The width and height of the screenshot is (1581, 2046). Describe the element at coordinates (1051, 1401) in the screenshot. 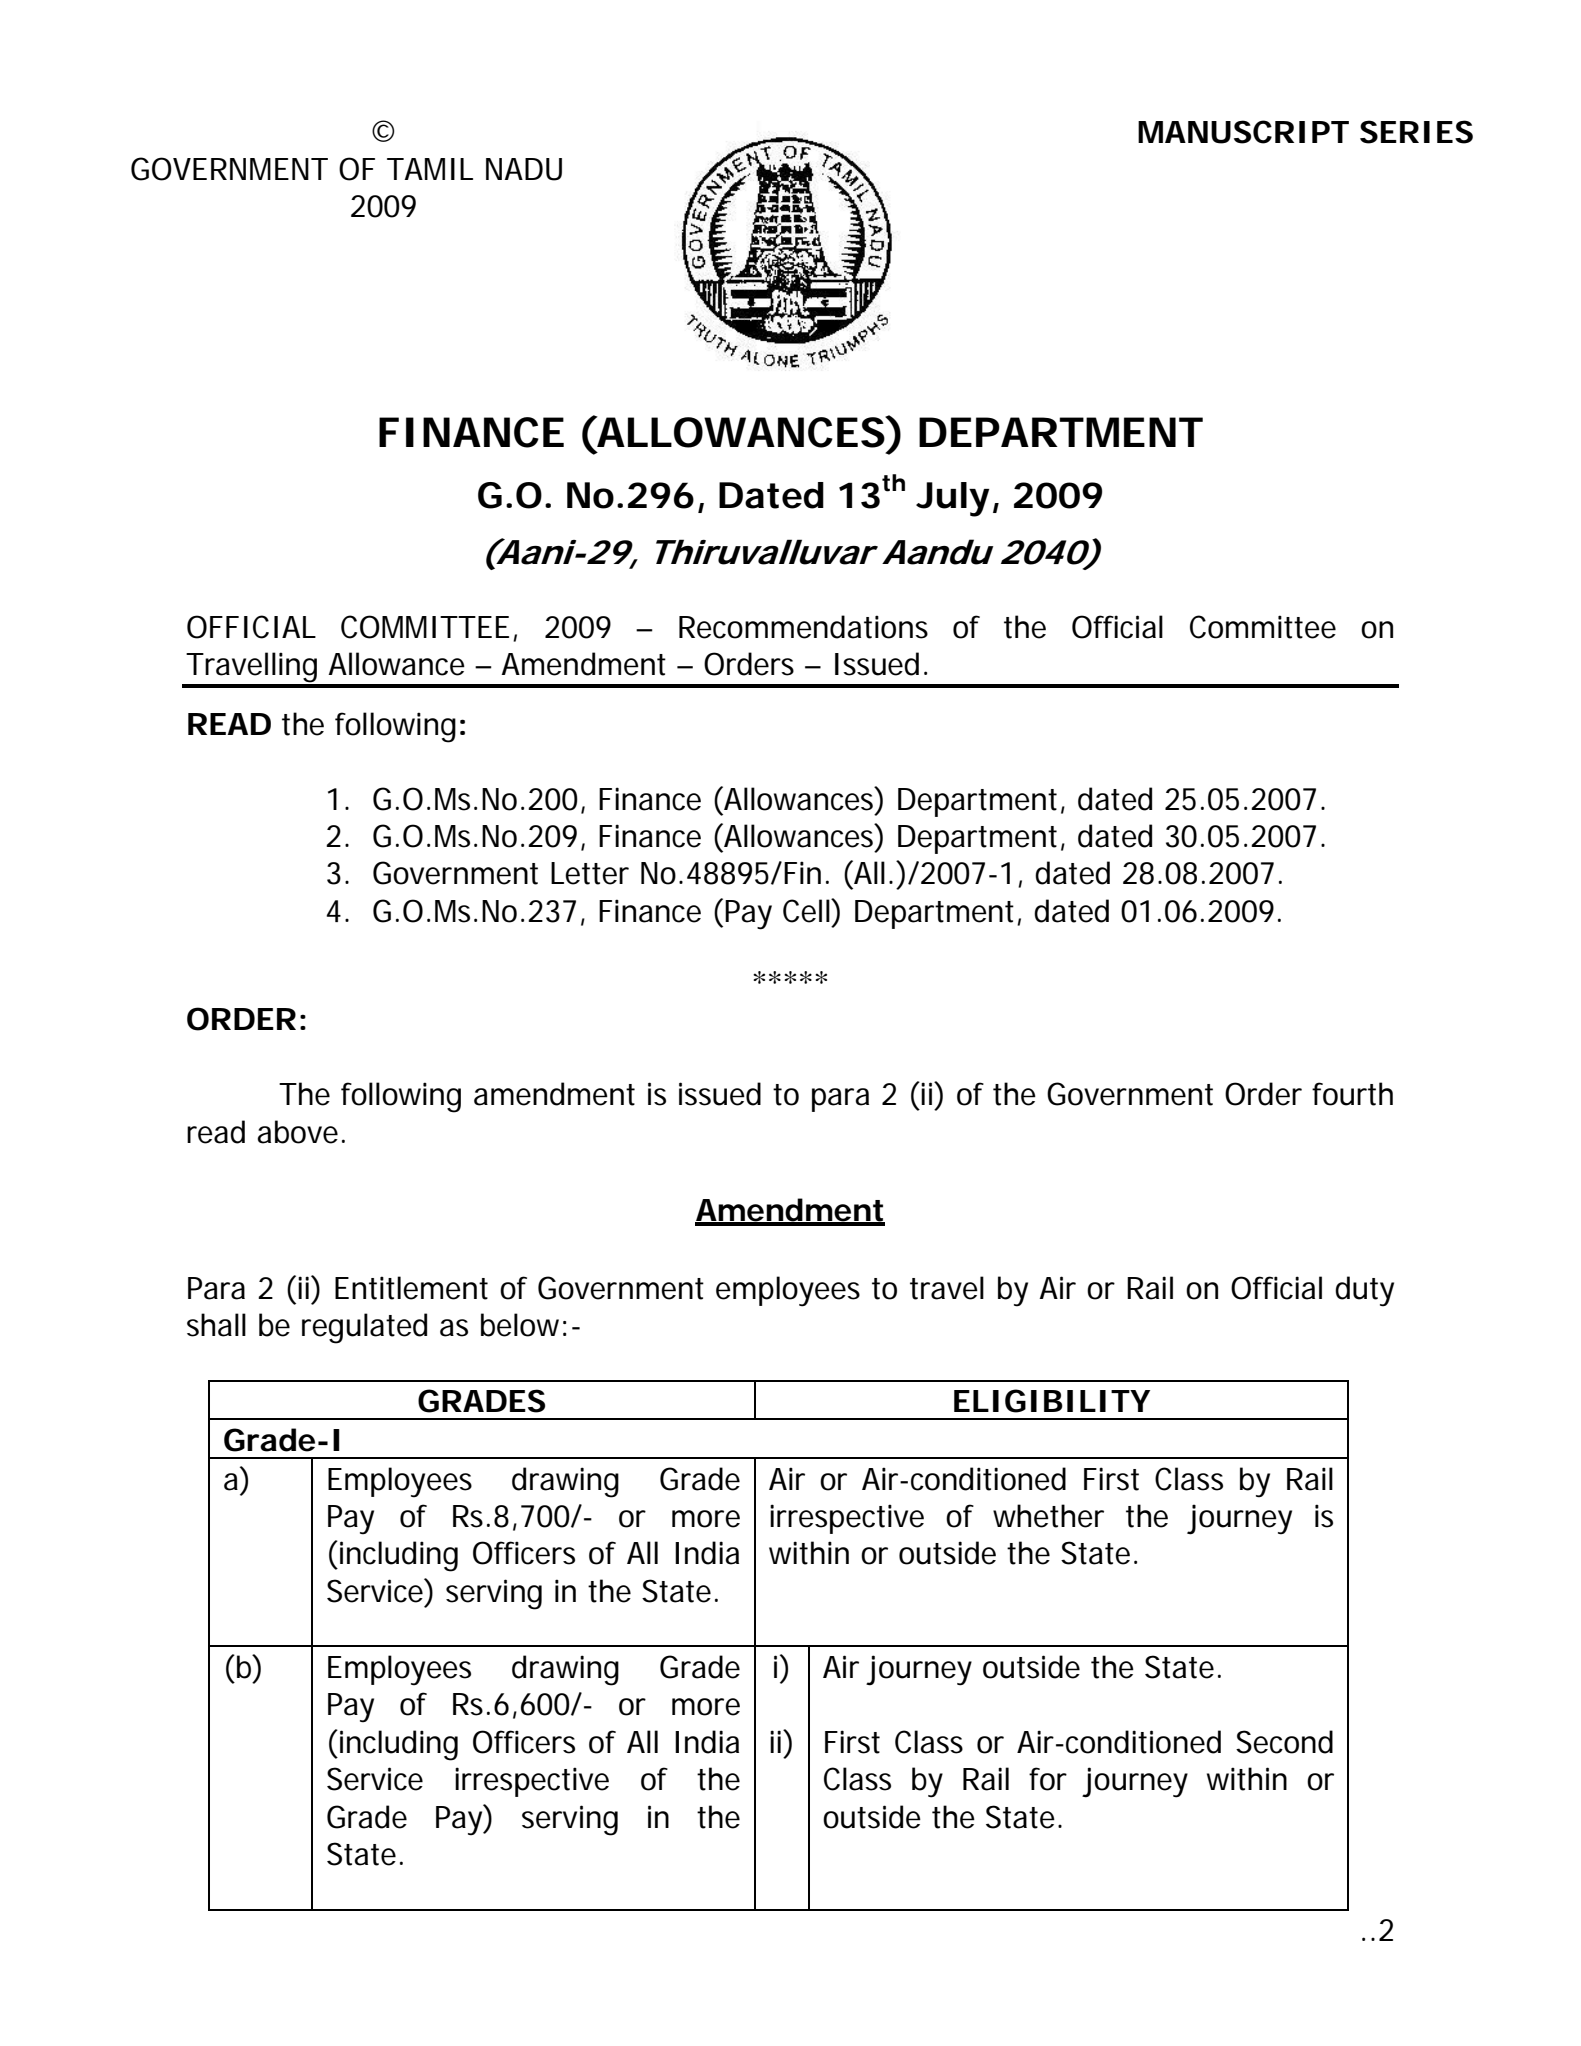

I see `ELIGIBILITY` at that location.
